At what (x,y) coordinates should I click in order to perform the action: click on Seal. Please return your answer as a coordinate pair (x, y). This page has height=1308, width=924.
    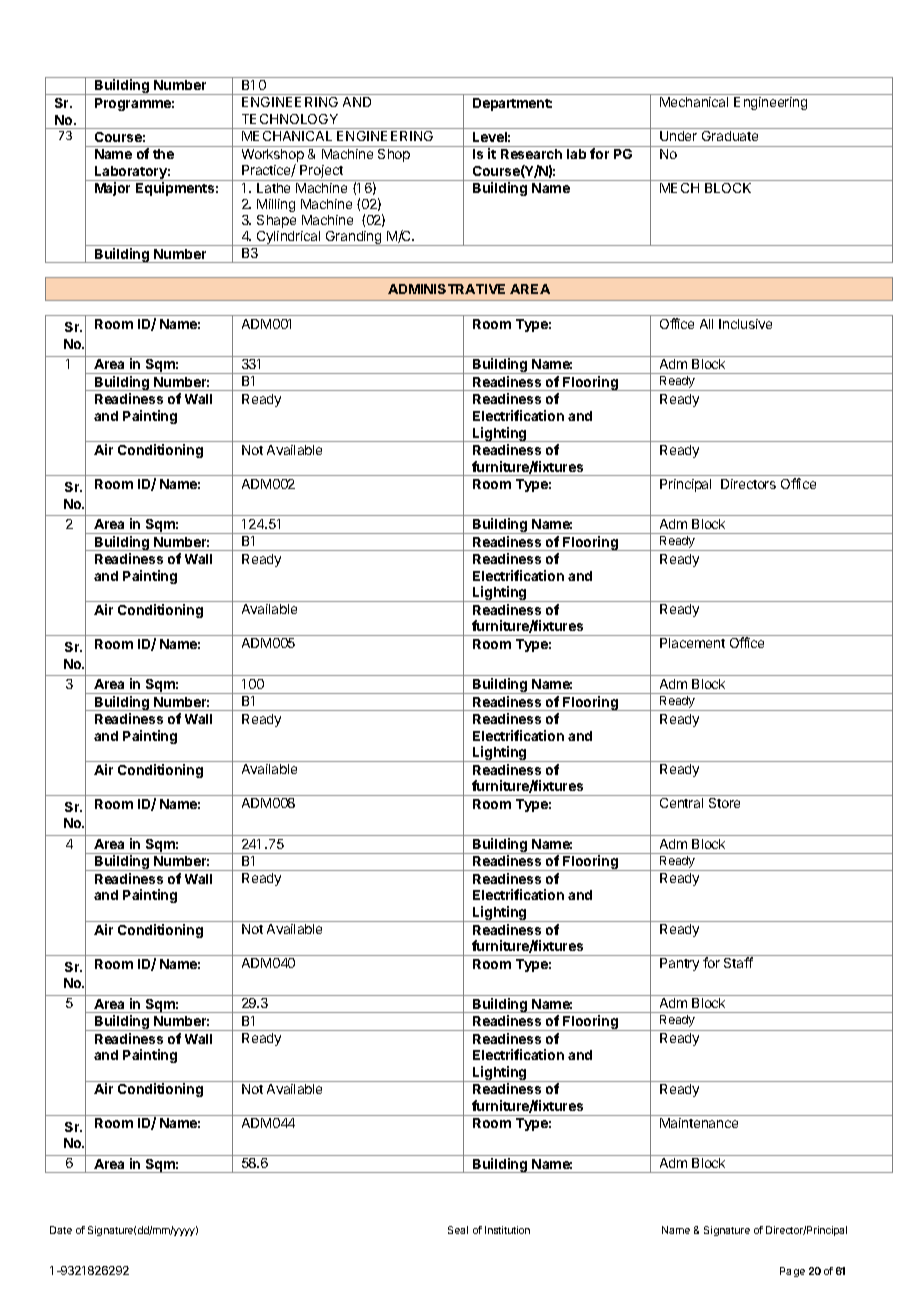
    Looking at the image, I should click on (458, 1230).
